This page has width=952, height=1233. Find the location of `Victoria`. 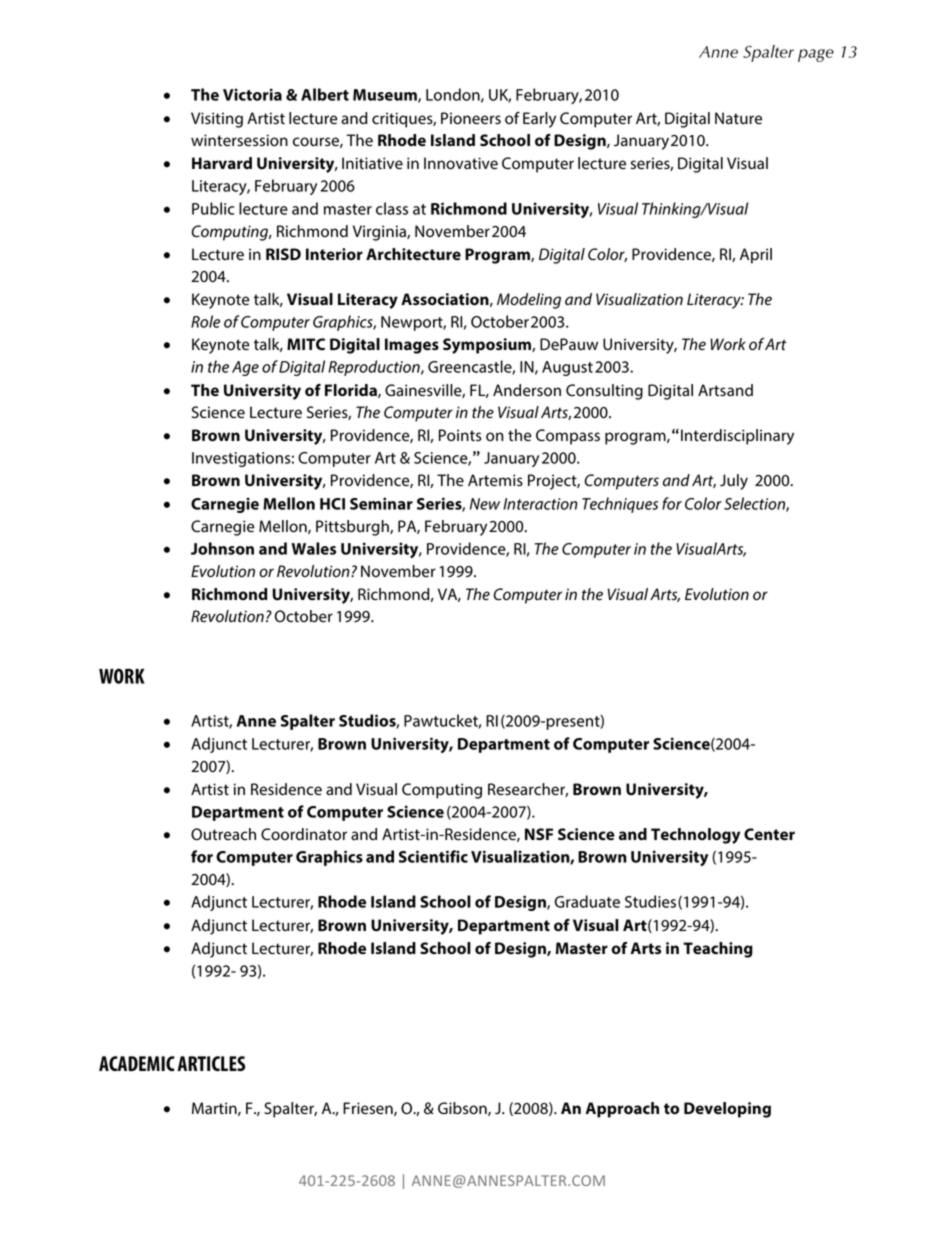

Victoria is located at coordinates (252, 94).
